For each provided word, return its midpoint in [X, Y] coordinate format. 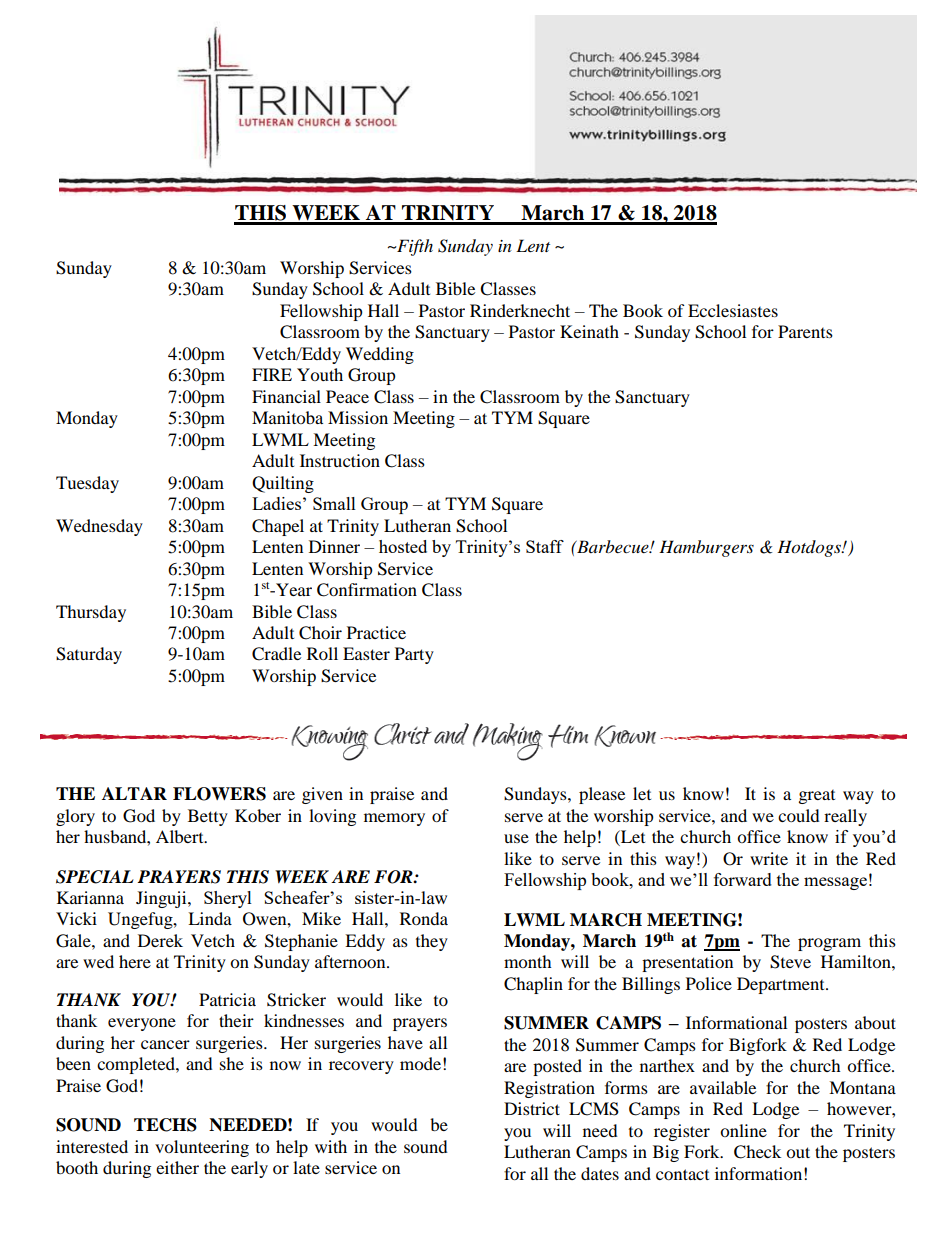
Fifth [414, 247]
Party [414, 655]
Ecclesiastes [733, 310]
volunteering [202, 1148]
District [532, 1108]
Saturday [89, 655]
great [817, 797]
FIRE [272, 374]
